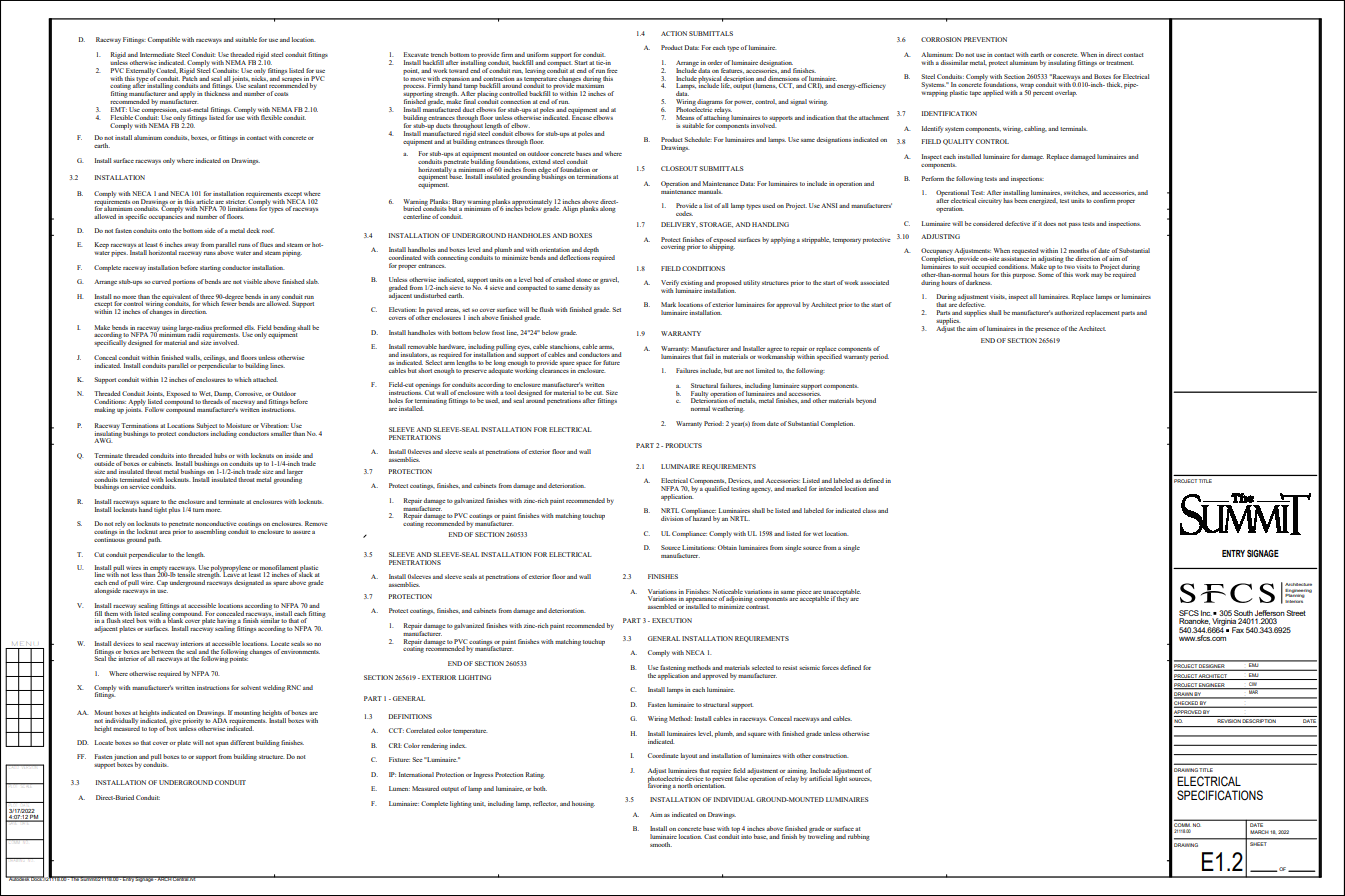  Describe the element at coordinates (661, 844) in the screenshot. I see `smooth` at that location.
